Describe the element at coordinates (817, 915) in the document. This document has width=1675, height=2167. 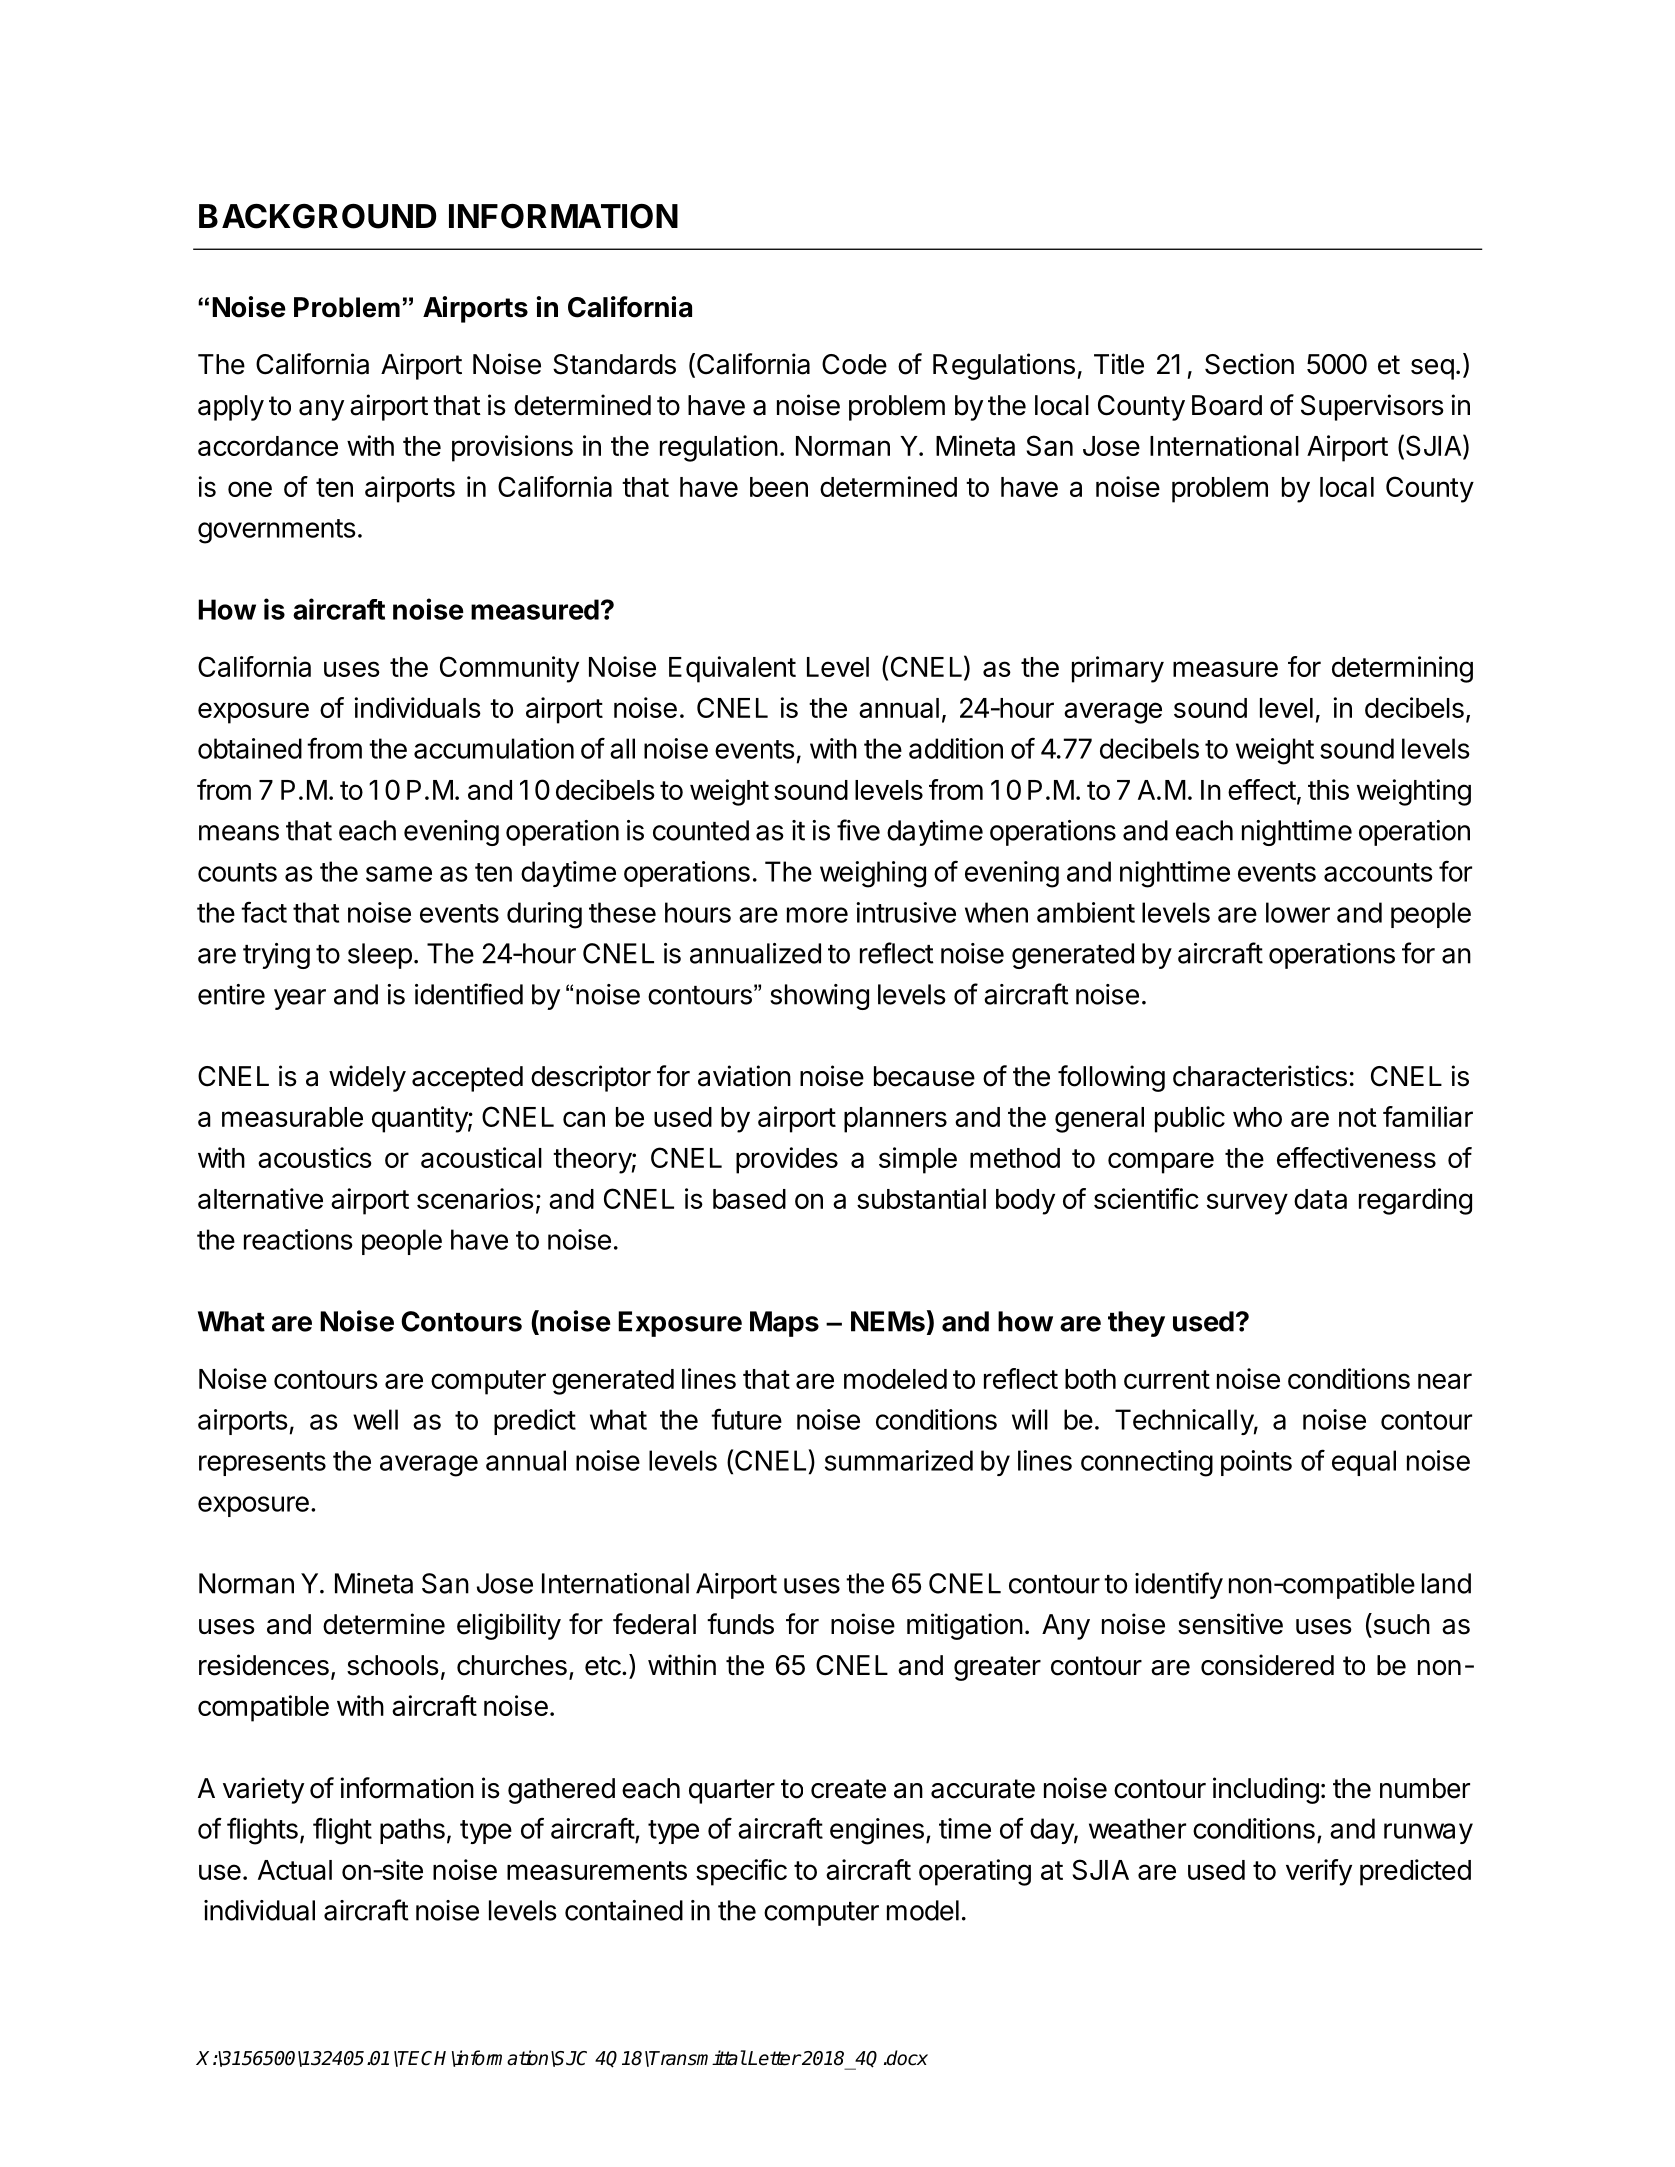
I see `more` at that location.
